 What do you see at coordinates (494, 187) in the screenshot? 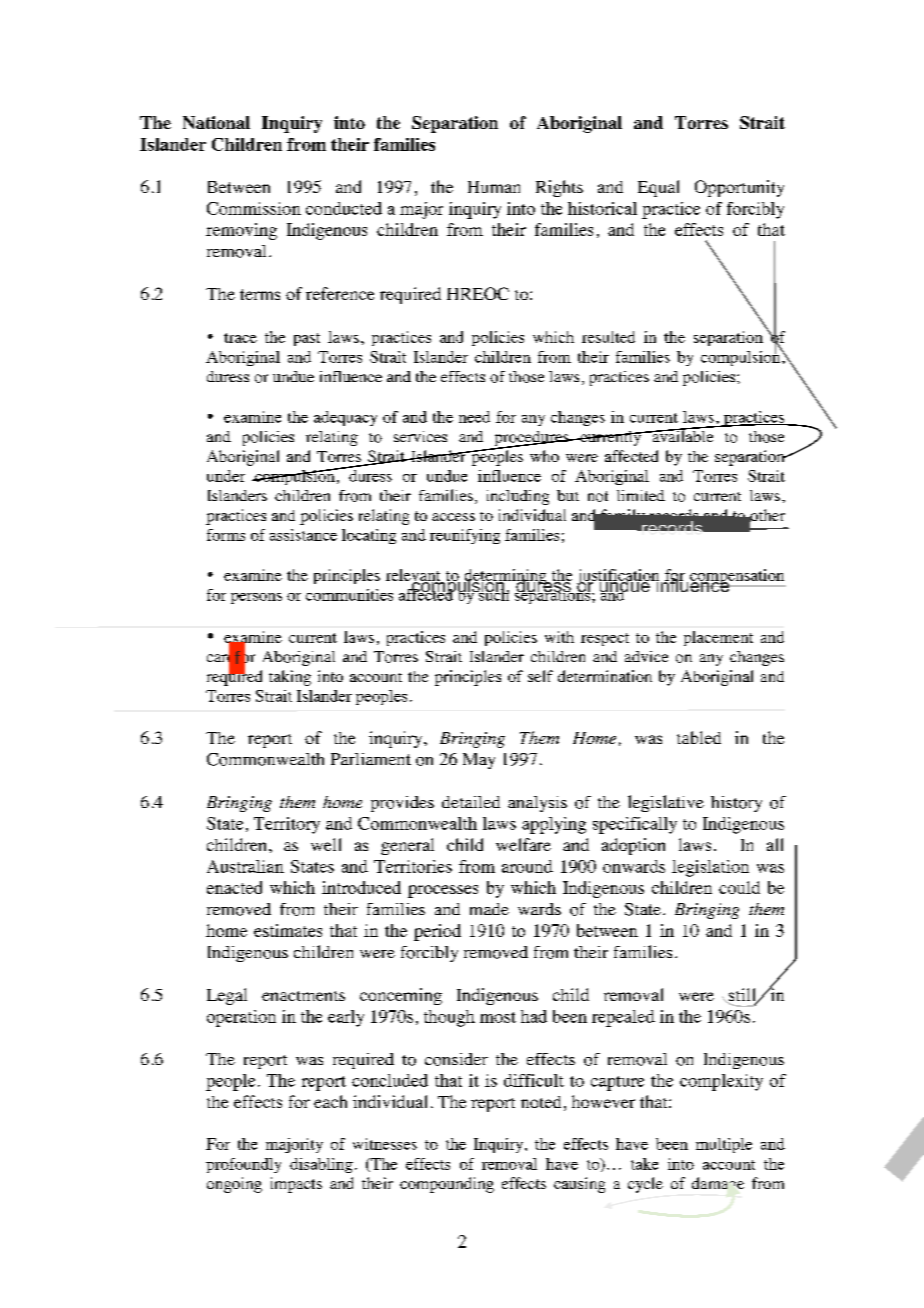
I see `Human` at bounding box center [494, 187].
